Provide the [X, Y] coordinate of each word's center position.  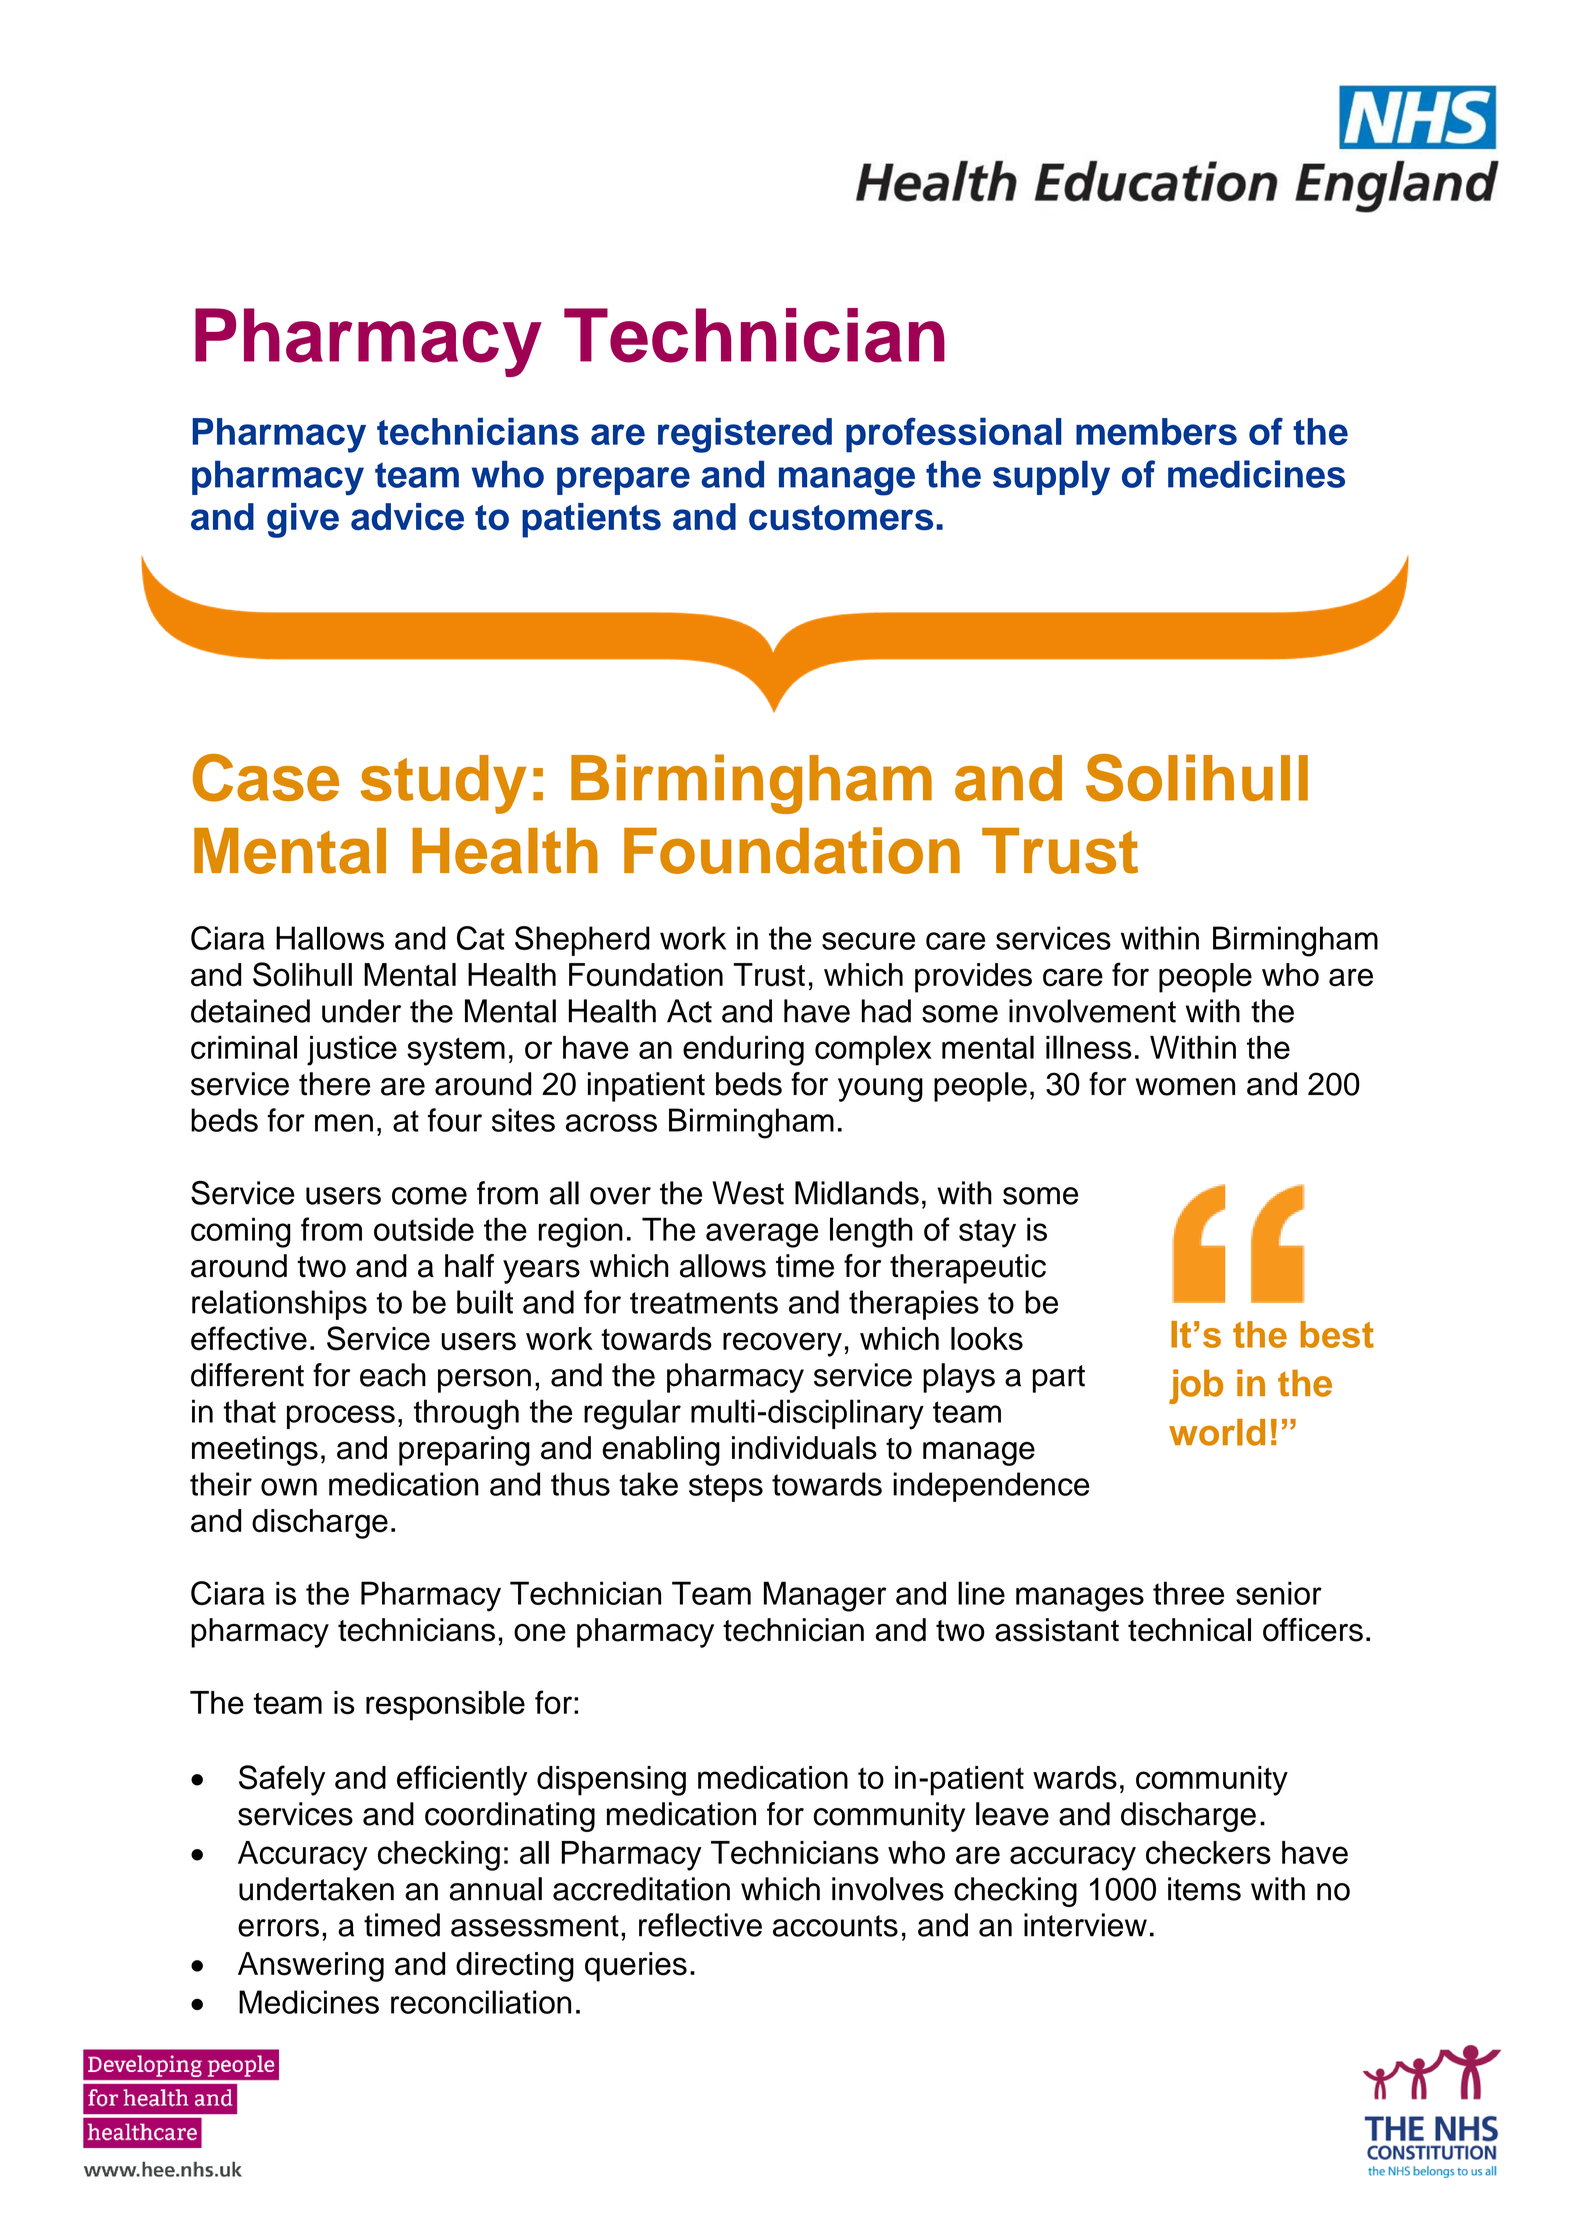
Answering [311, 1967]
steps [726, 1488]
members [1156, 431]
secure [868, 941]
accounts [835, 1926]
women [1185, 1087]
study [443, 784]
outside [424, 1229]
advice [407, 517]
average [762, 1235]
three [1188, 1593]
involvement [1092, 1011]
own [289, 1487]
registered [745, 435]
